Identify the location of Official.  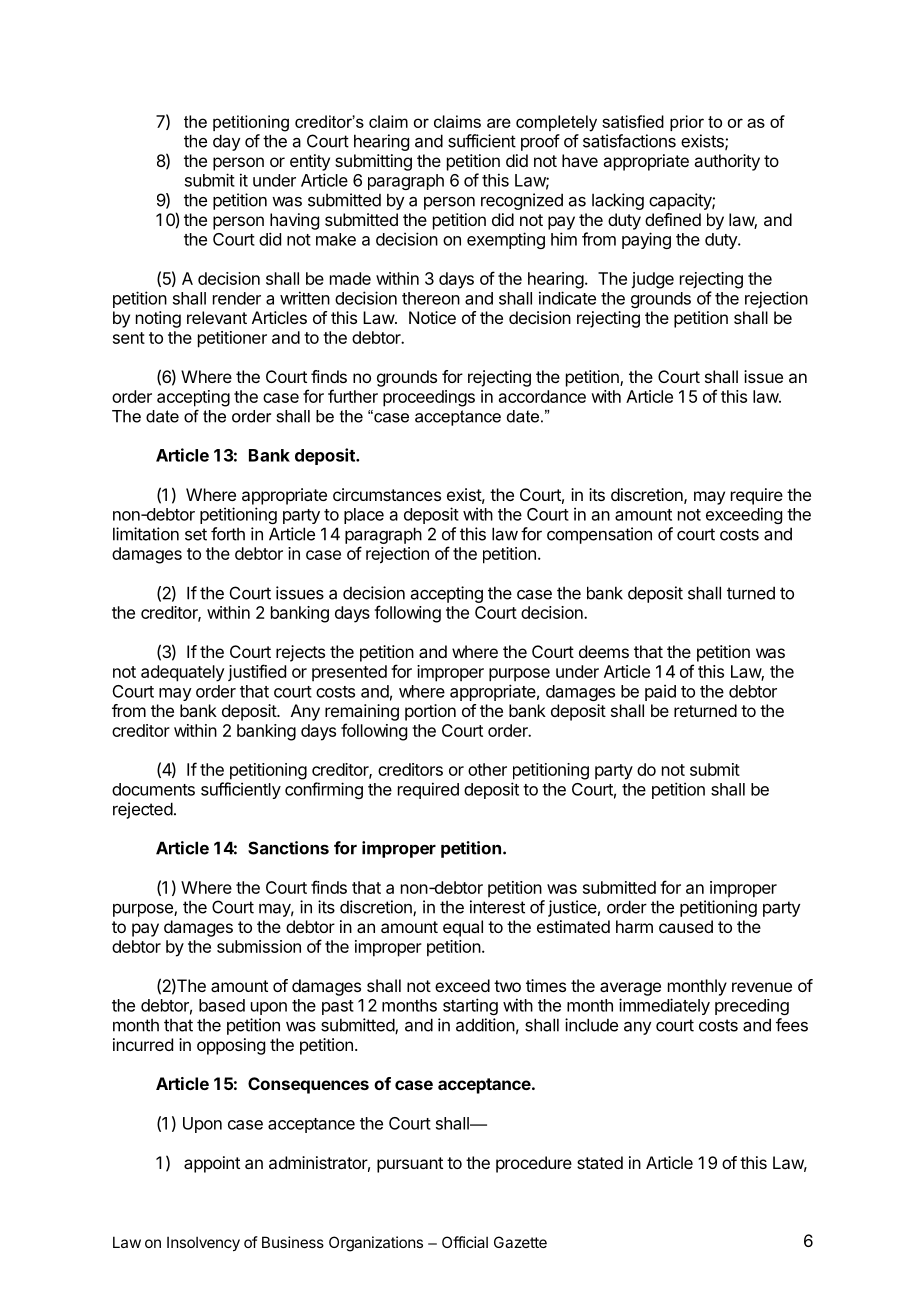
(465, 1242).
